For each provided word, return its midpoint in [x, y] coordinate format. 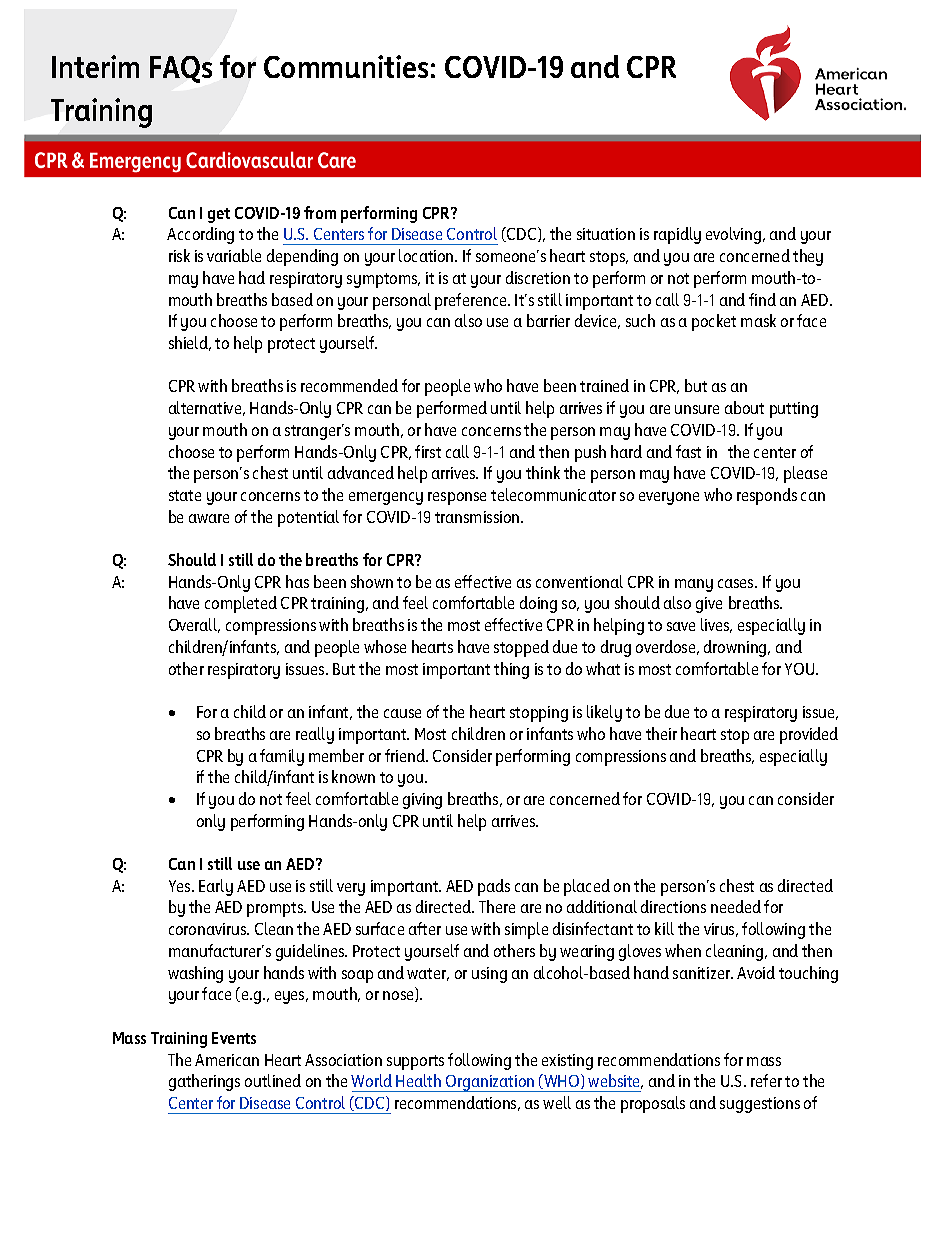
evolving [733, 235]
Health [418, 1080]
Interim [95, 66]
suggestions [760, 1105]
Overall [194, 625]
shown [372, 581]
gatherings [204, 1082]
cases [737, 583]
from [320, 212]
